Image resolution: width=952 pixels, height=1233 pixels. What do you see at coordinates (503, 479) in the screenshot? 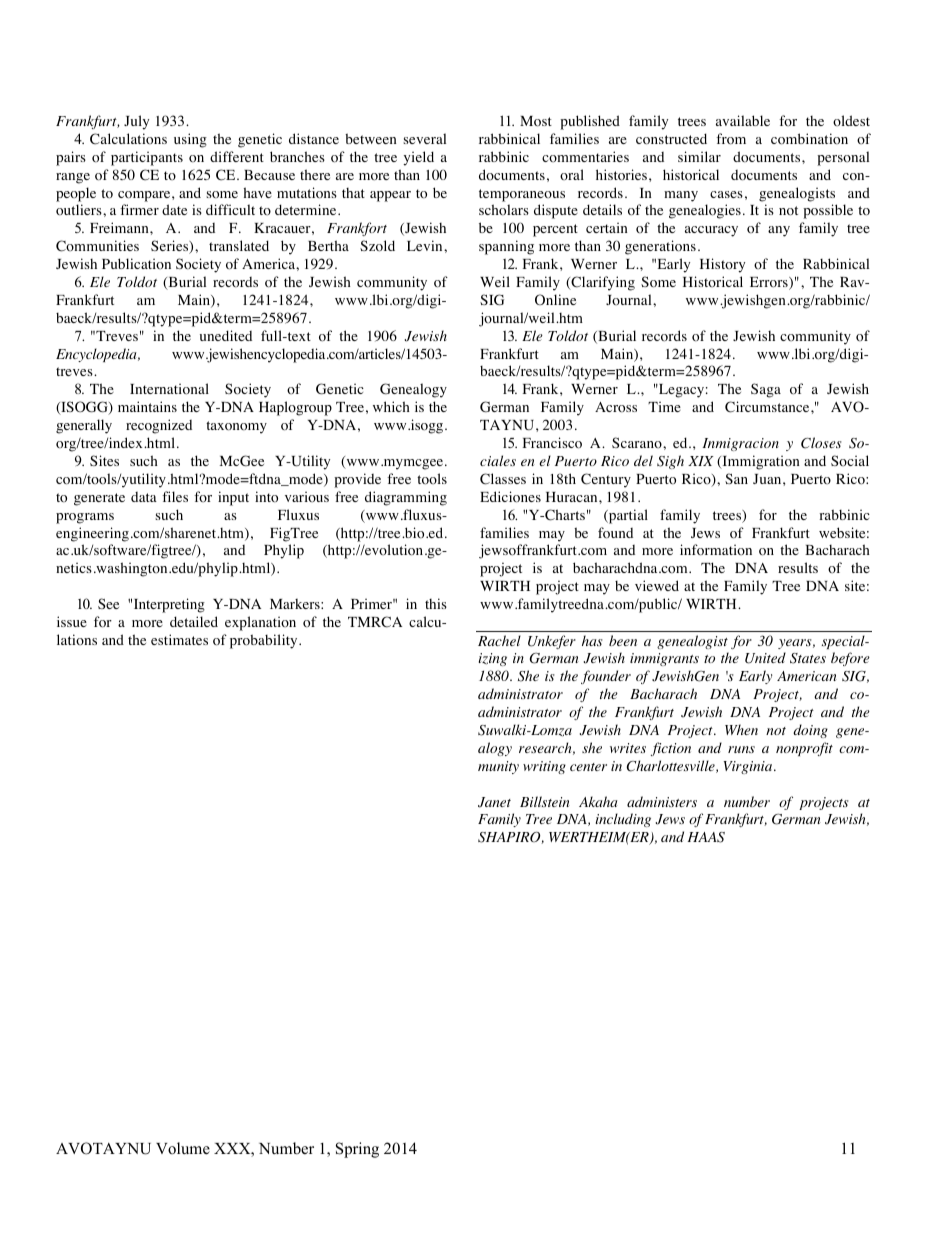
I see `Classes` at bounding box center [503, 479].
